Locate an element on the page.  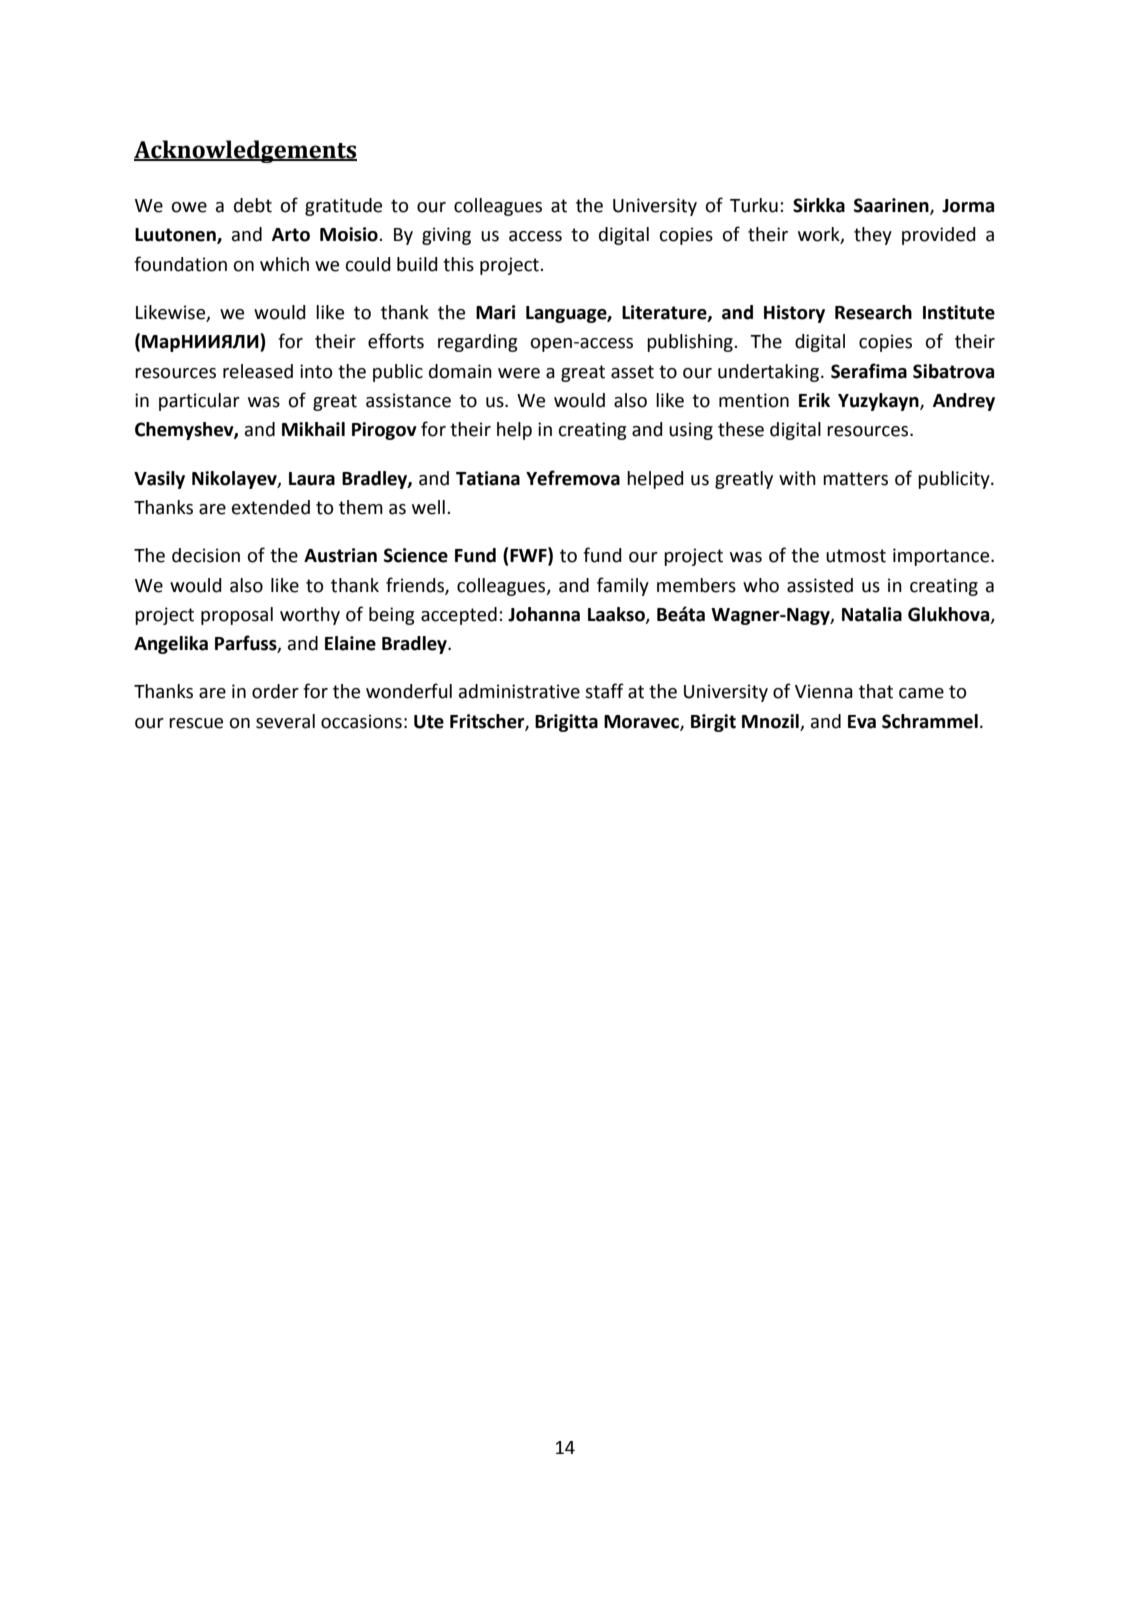
Acknowledgements is located at coordinates (245, 151).
